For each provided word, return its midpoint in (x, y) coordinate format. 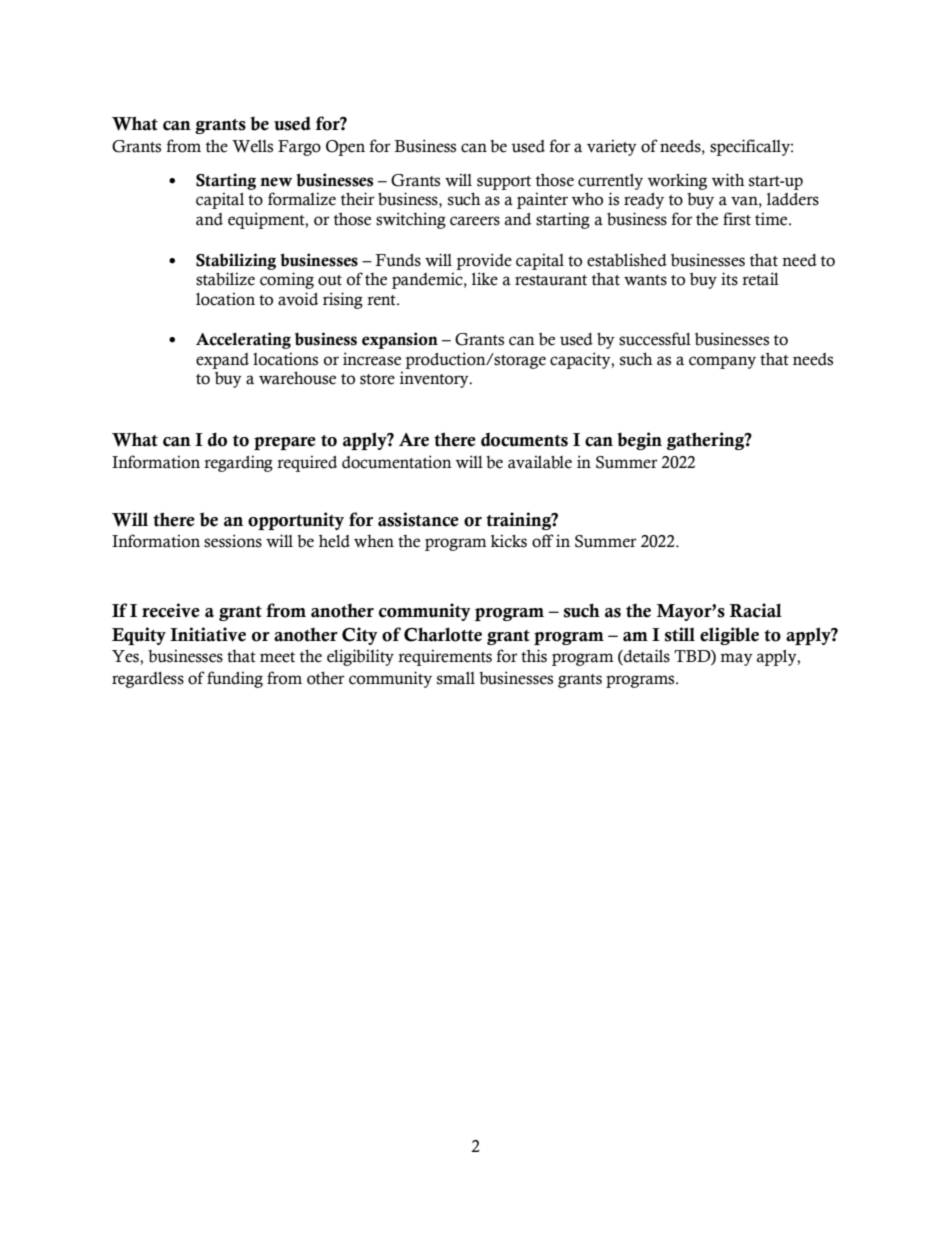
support (504, 183)
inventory (435, 379)
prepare (285, 443)
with (728, 180)
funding (235, 679)
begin (639, 441)
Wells (252, 146)
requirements (445, 657)
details (646, 657)
